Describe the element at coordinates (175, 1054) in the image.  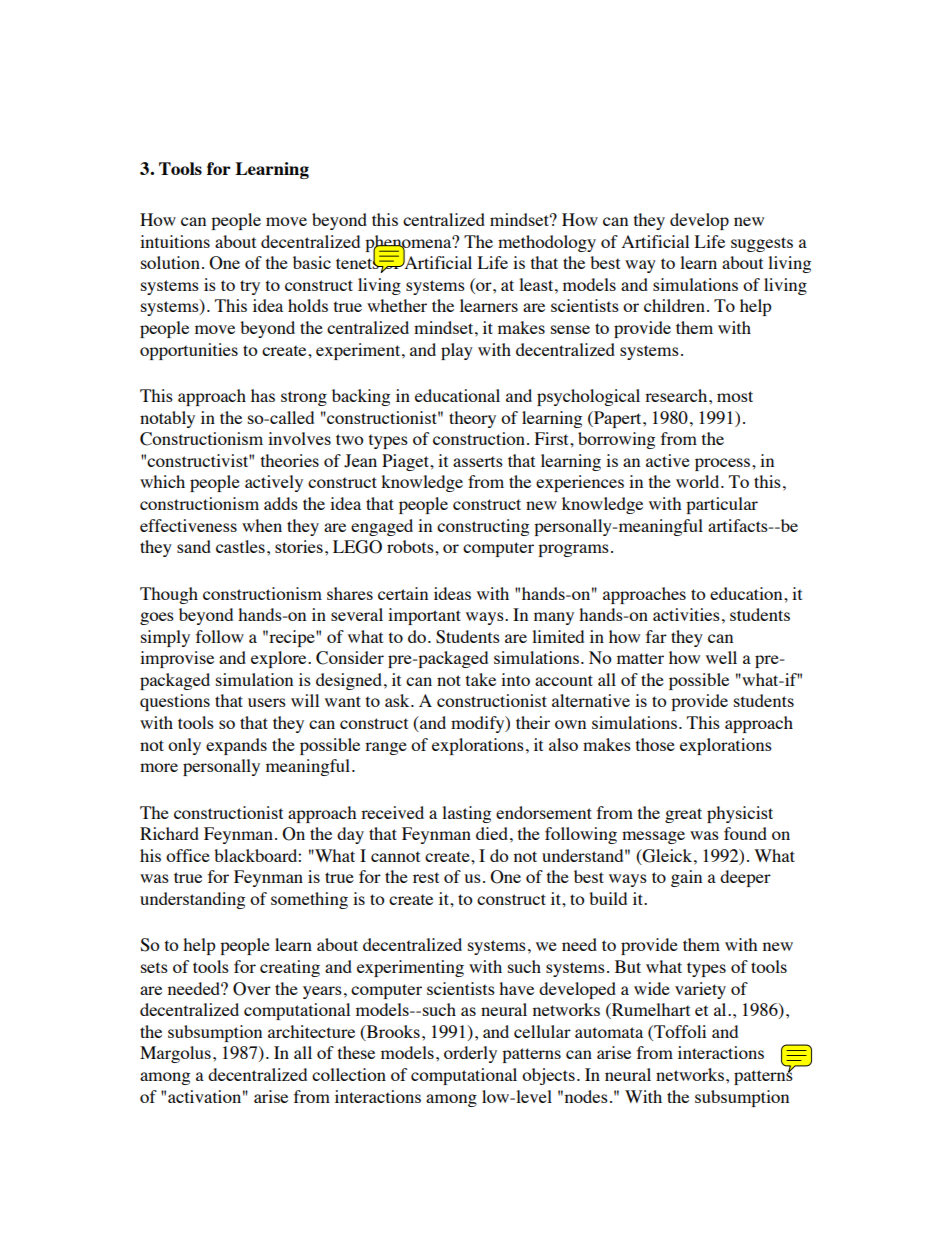
I see `Margolus` at that location.
